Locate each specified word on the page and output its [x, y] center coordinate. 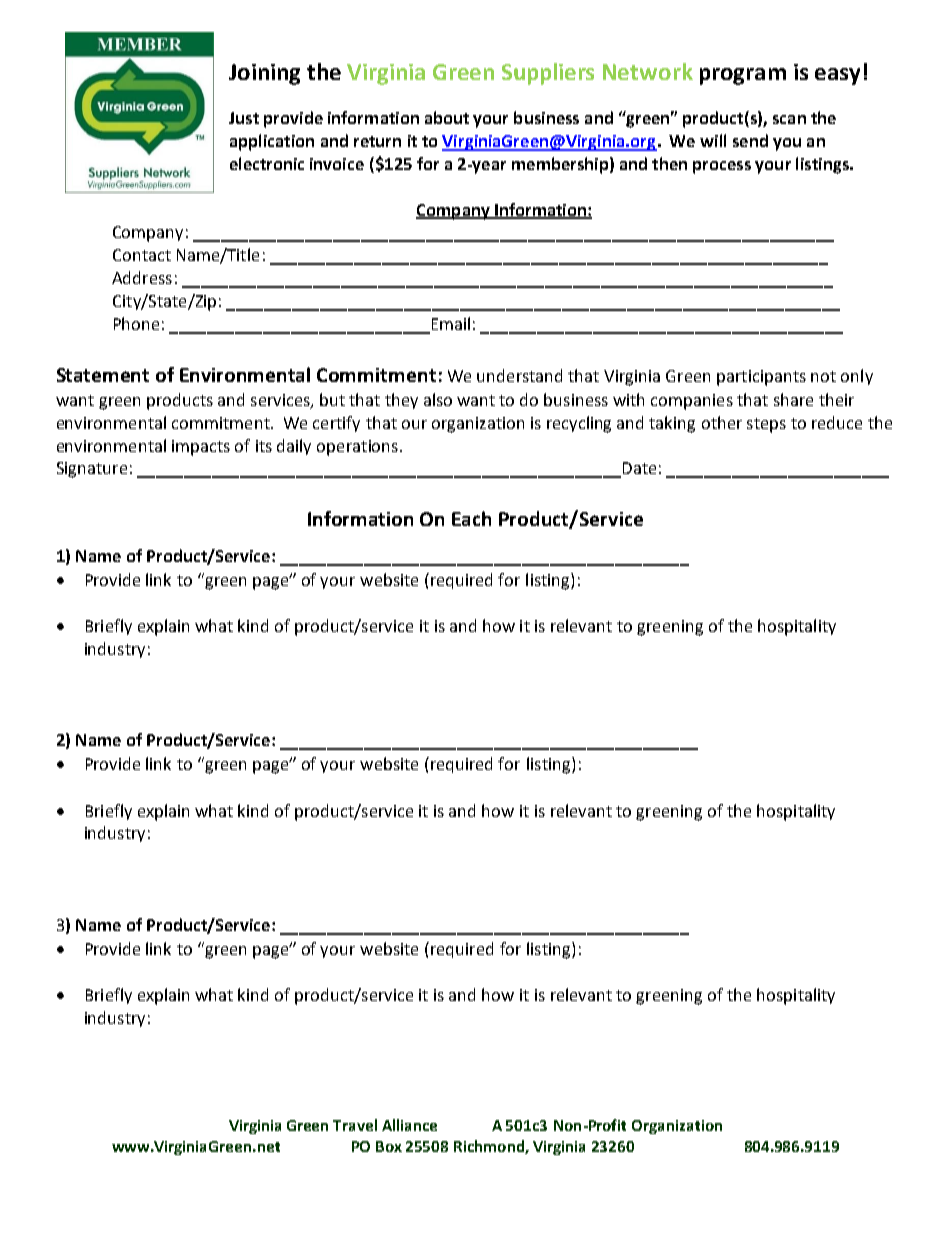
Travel [355, 1125]
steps [766, 425]
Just [244, 118]
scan [789, 119]
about [447, 117]
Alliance [409, 1125]
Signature [92, 470]
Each [471, 518]
